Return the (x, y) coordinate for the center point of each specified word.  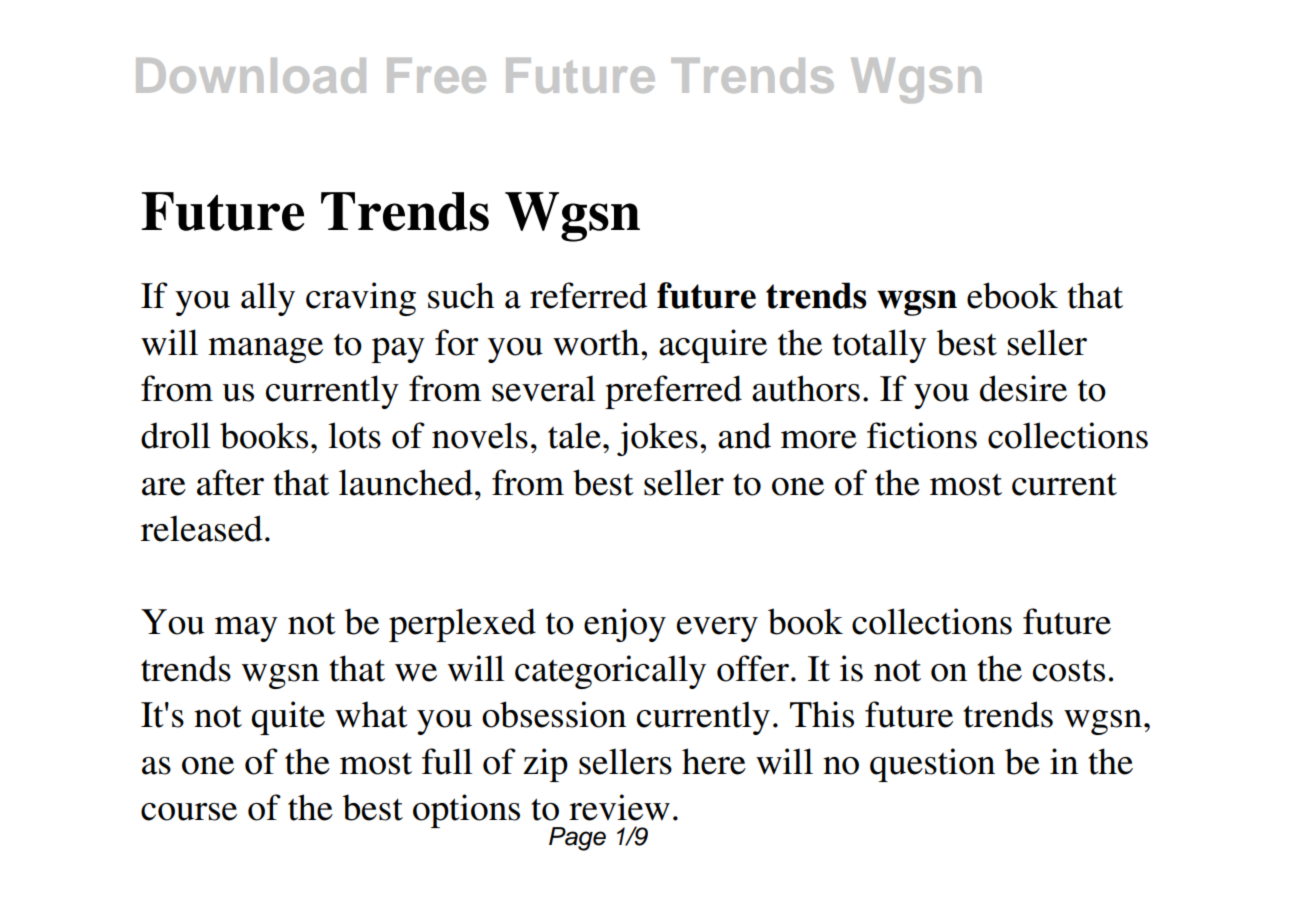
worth (597, 342)
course (189, 812)
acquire (713, 346)
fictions (922, 435)
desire (1023, 388)
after (230, 482)
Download (251, 75)
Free (436, 75)
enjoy (625, 625)
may (246, 629)
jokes (657, 439)
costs (1069, 671)
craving (361, 299)
